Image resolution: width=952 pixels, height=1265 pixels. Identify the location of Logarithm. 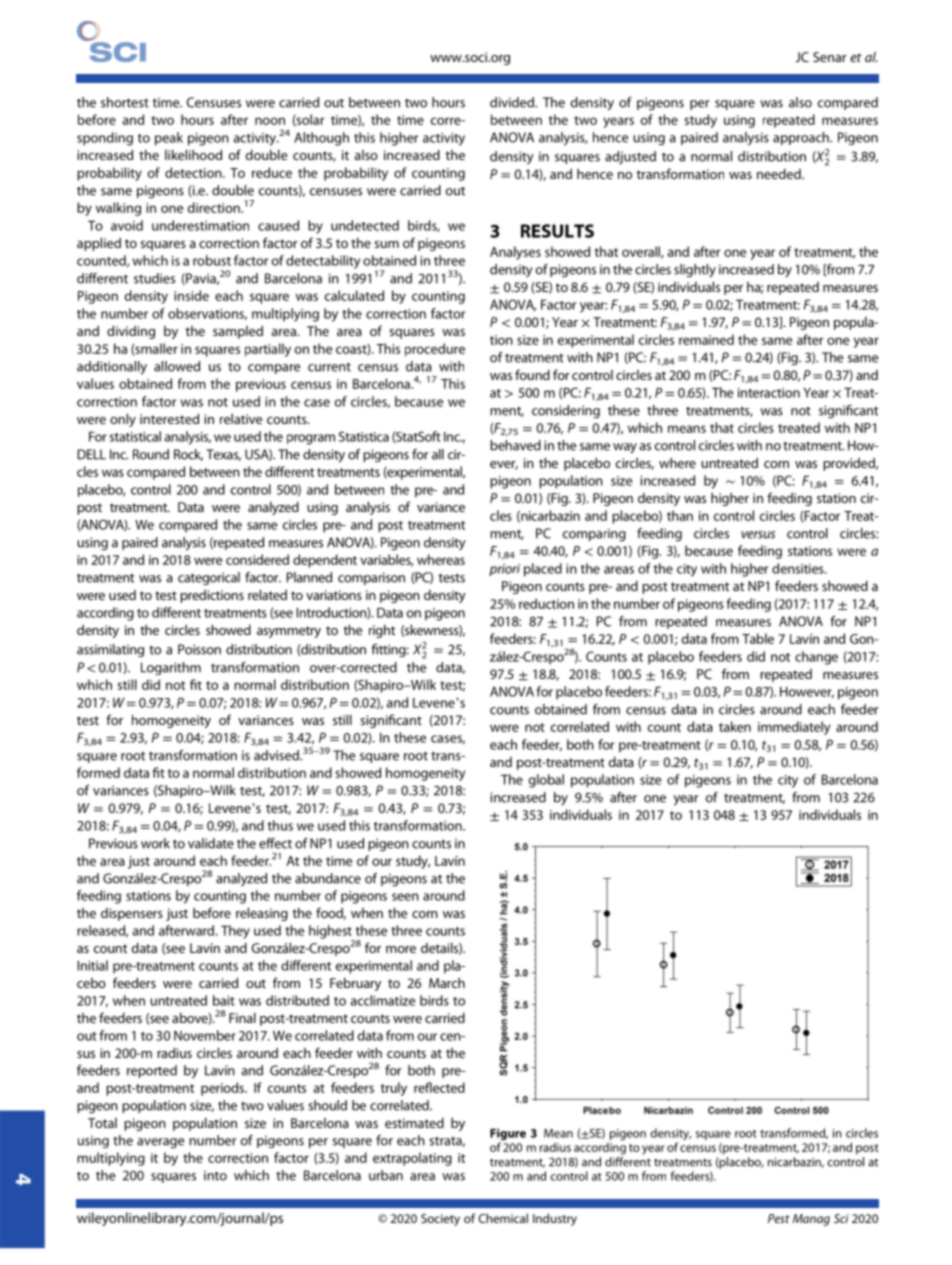
(171, 668).
